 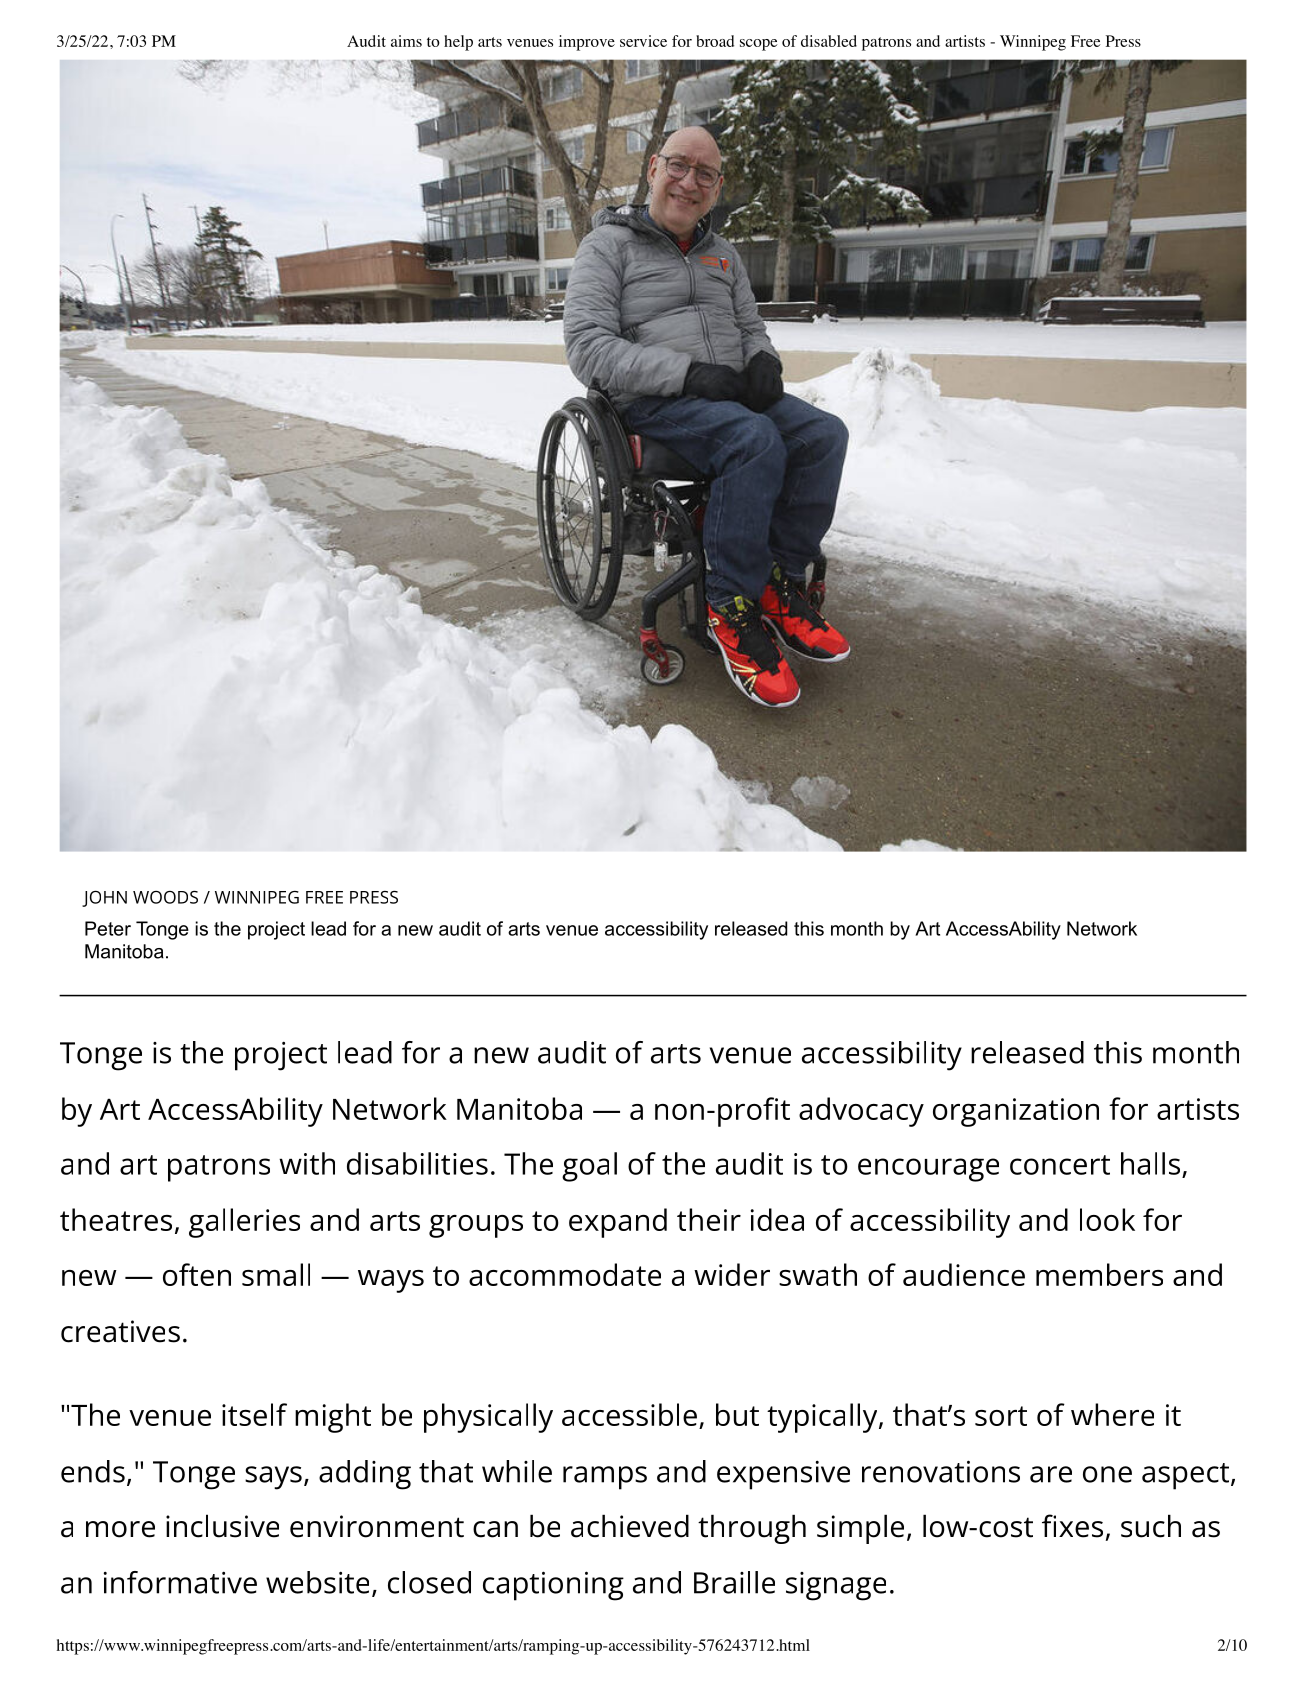 I want to click on service, so click(x=643, y=41).
